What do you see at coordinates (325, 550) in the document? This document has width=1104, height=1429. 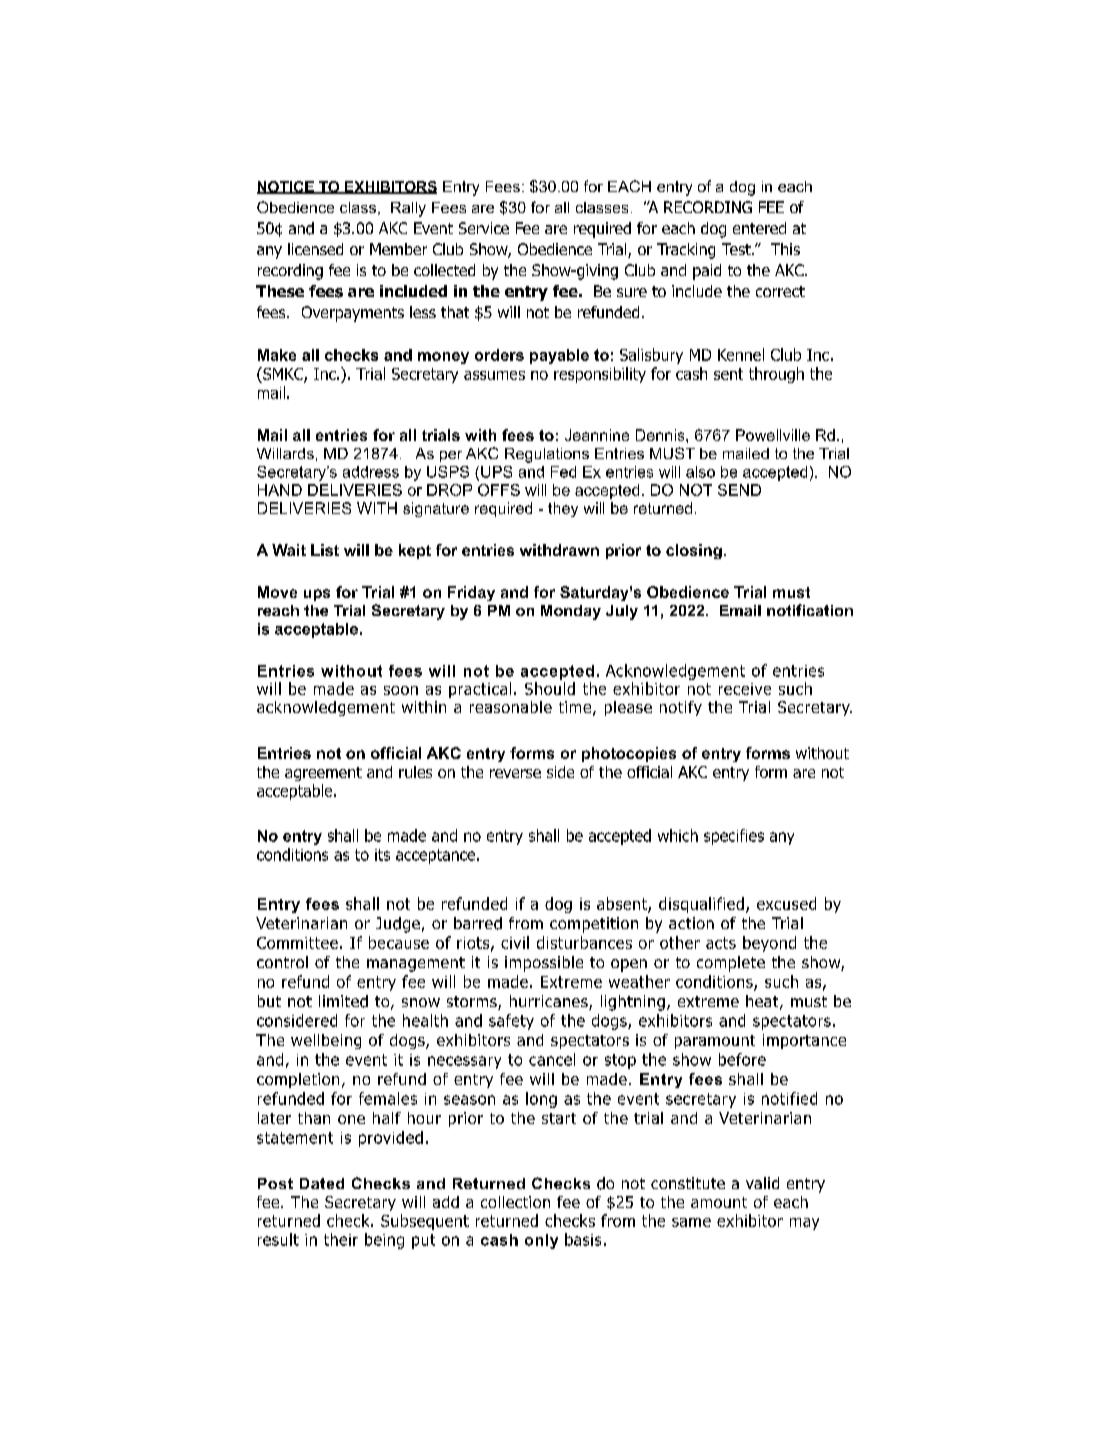 I see `List` at bounding box center [325, 550].
